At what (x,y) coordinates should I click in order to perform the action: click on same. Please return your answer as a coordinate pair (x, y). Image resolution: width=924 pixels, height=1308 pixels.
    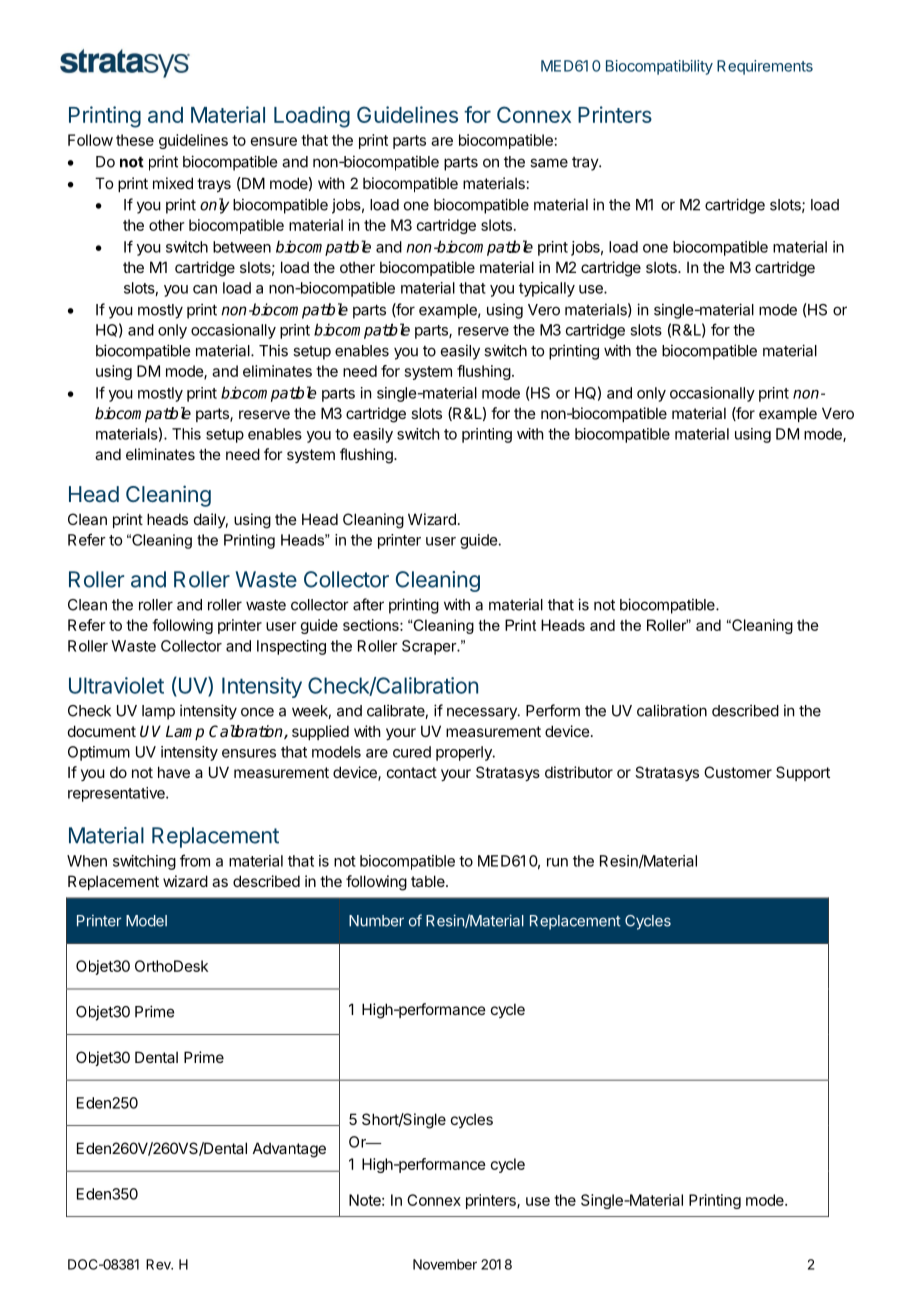
    Looking at the image, I should click on (549, 163).
